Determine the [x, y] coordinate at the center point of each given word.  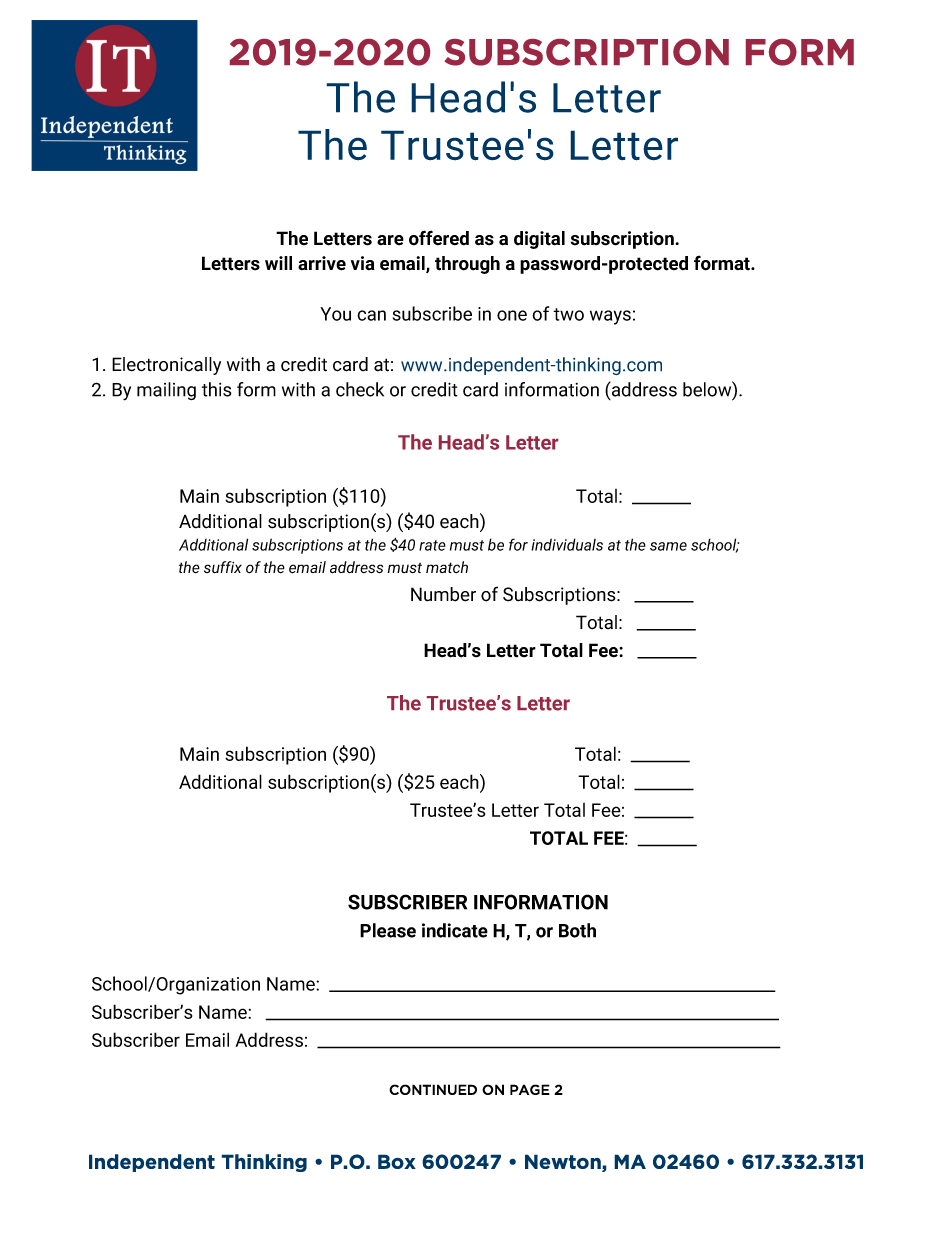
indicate [455, 930]
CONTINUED [433, 1089]
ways [610, 317]
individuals [567, 544]
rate [432, 545]
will [278, 263]
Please [388, 930]
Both [577, 930]
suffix [223, 567]
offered [439, 238]
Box [397, 1161]
